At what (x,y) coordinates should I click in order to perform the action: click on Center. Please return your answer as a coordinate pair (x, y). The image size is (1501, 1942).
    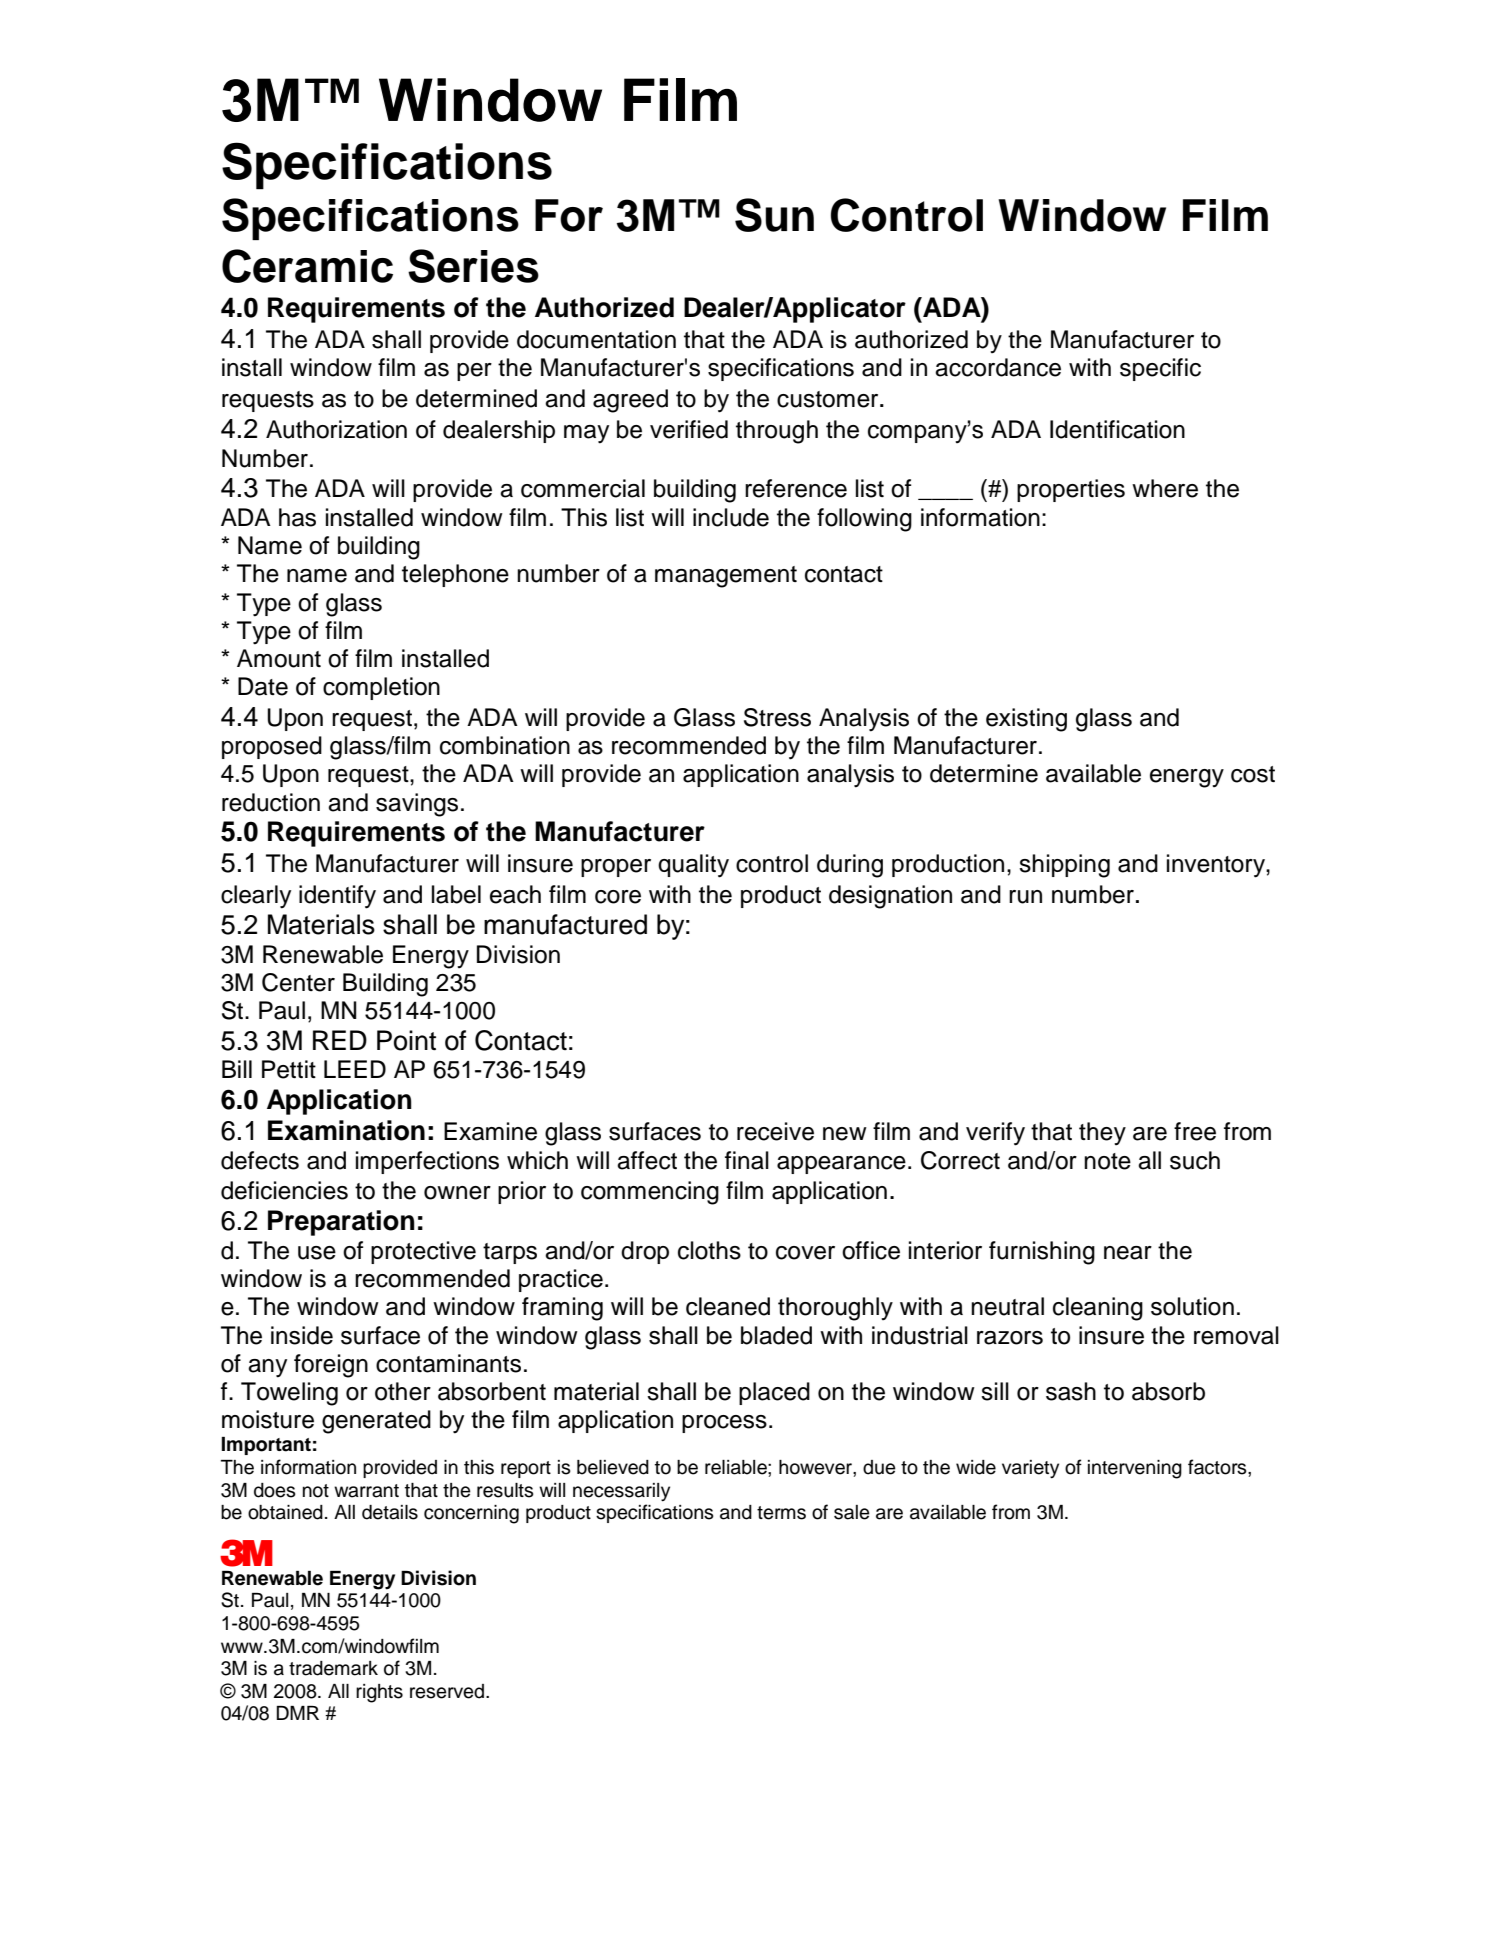
    Looking at the image, I should click on (298, 982).
